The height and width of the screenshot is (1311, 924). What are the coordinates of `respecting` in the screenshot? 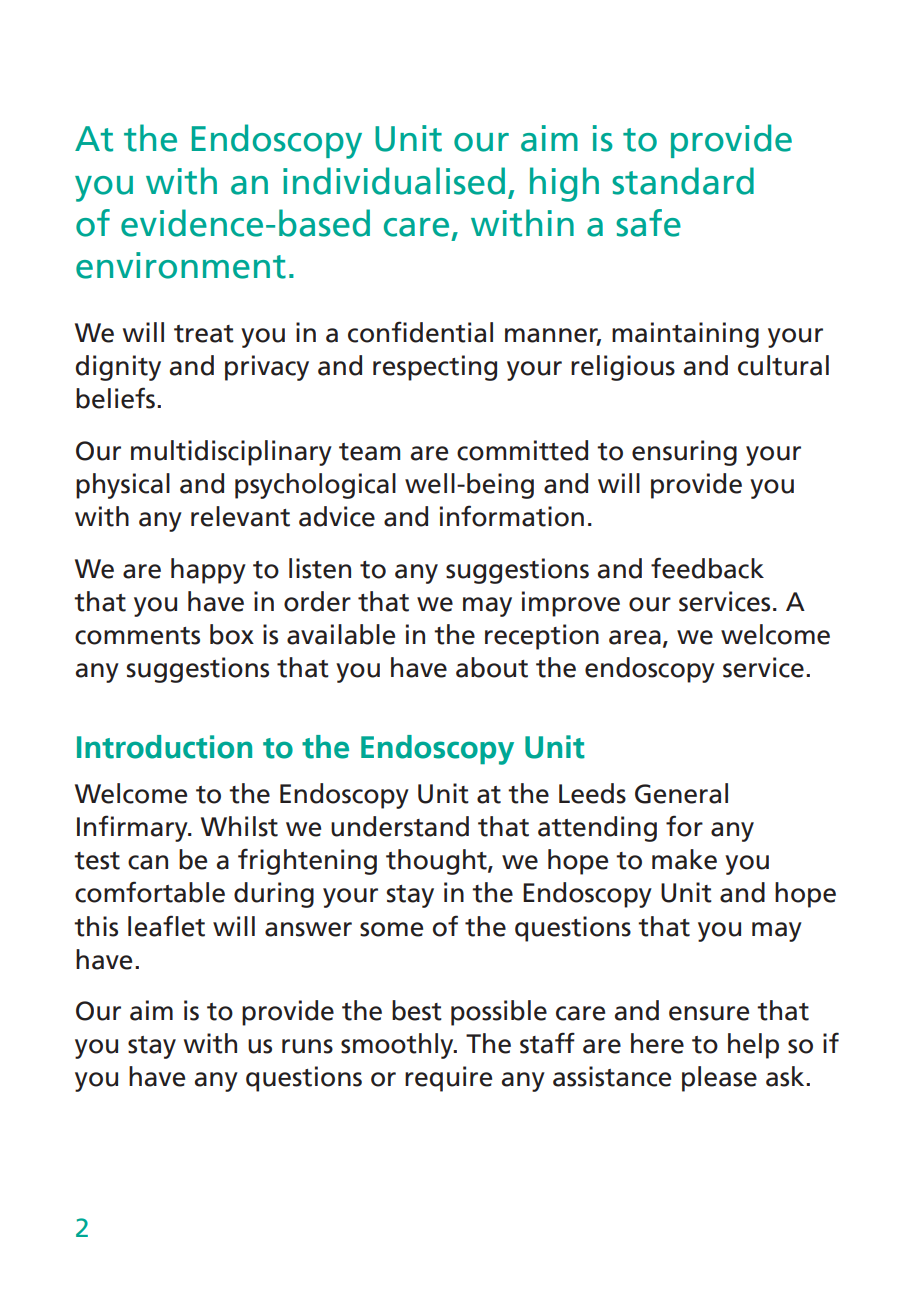 It's located at (435, 368).
